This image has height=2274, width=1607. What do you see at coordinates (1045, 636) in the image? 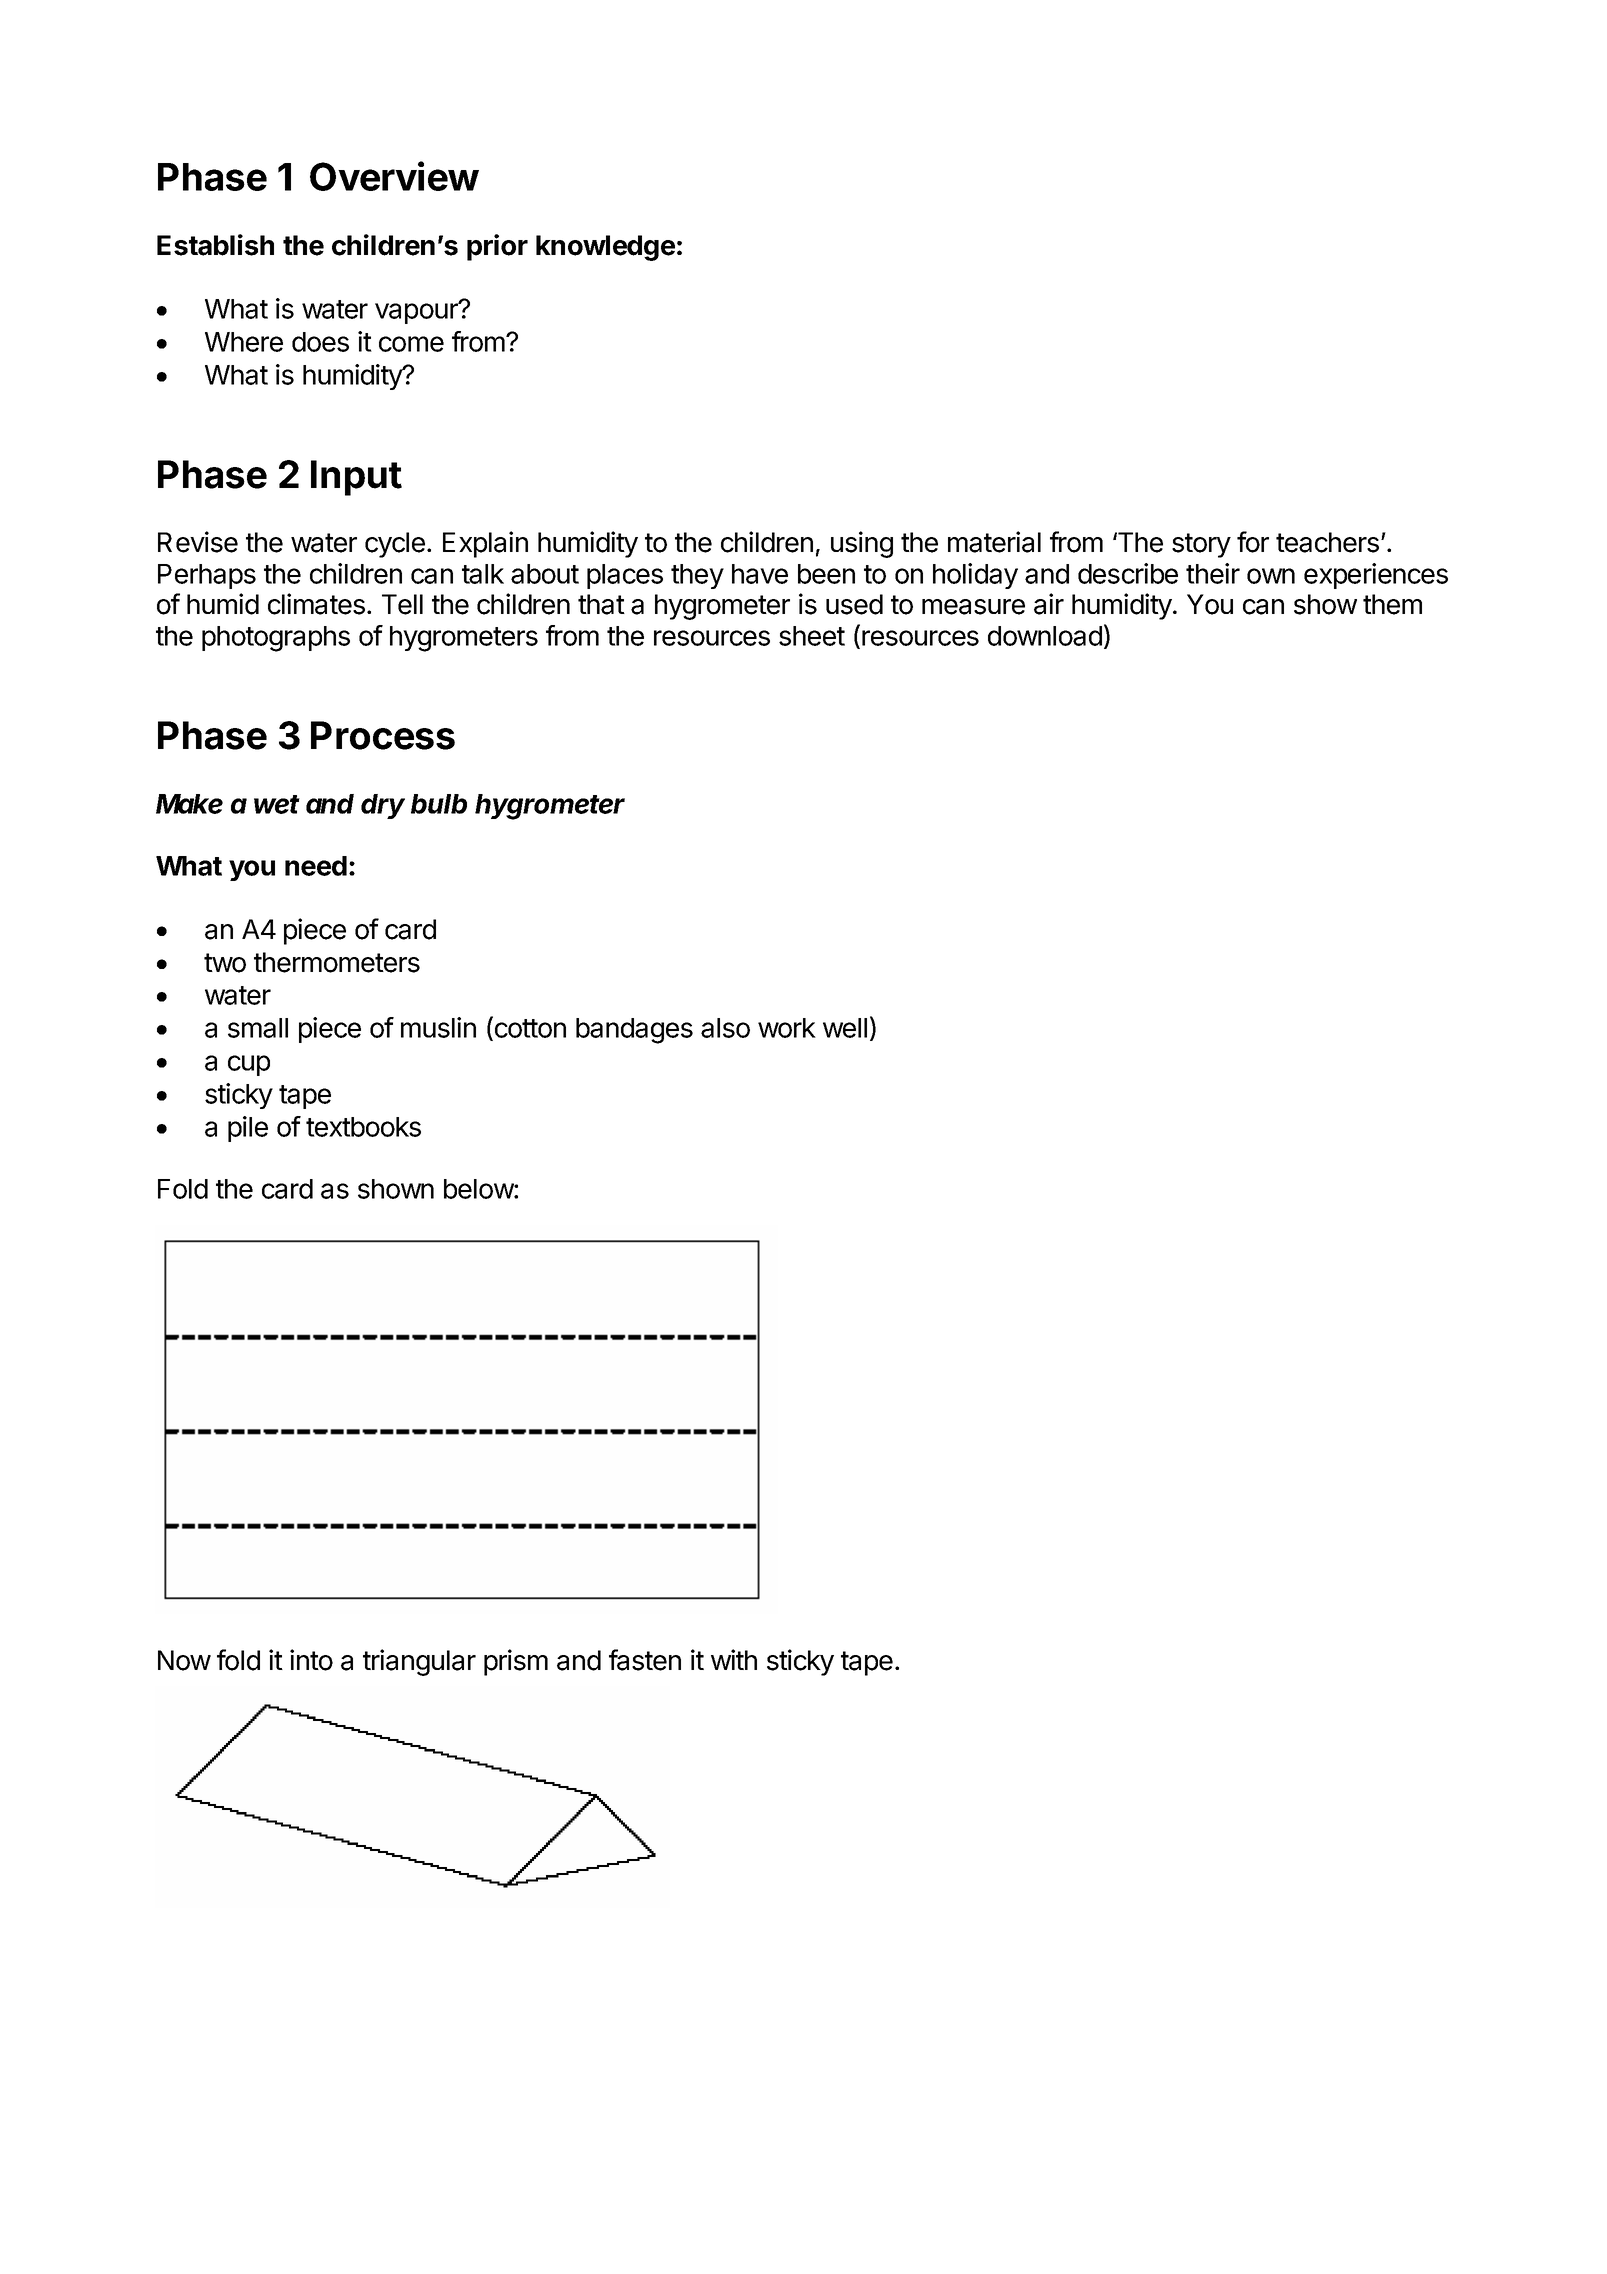
I see `download` at bounding box center [1045, 636].
